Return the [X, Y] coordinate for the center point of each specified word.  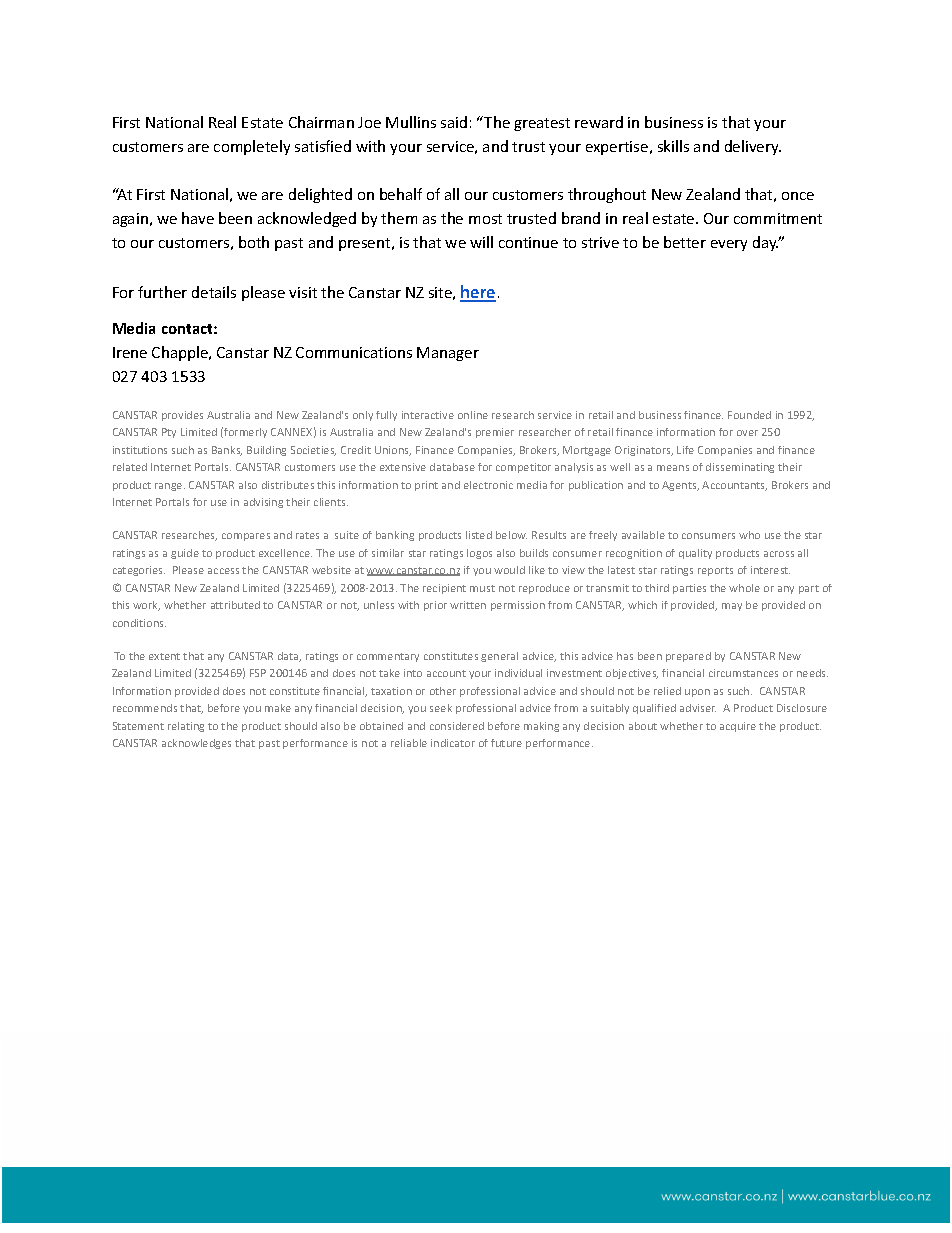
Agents [680, 486]
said [454, 122]
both [254, 242]
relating [186, 727]
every [729, 245]
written [468, 605]
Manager [448, 354]
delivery [753, 147]
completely [252, 147]
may [732, 607]
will [481, 242]
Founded [749, 415]
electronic [488, 485]
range [170, 487]
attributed [235, 605]
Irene [130, 352]
